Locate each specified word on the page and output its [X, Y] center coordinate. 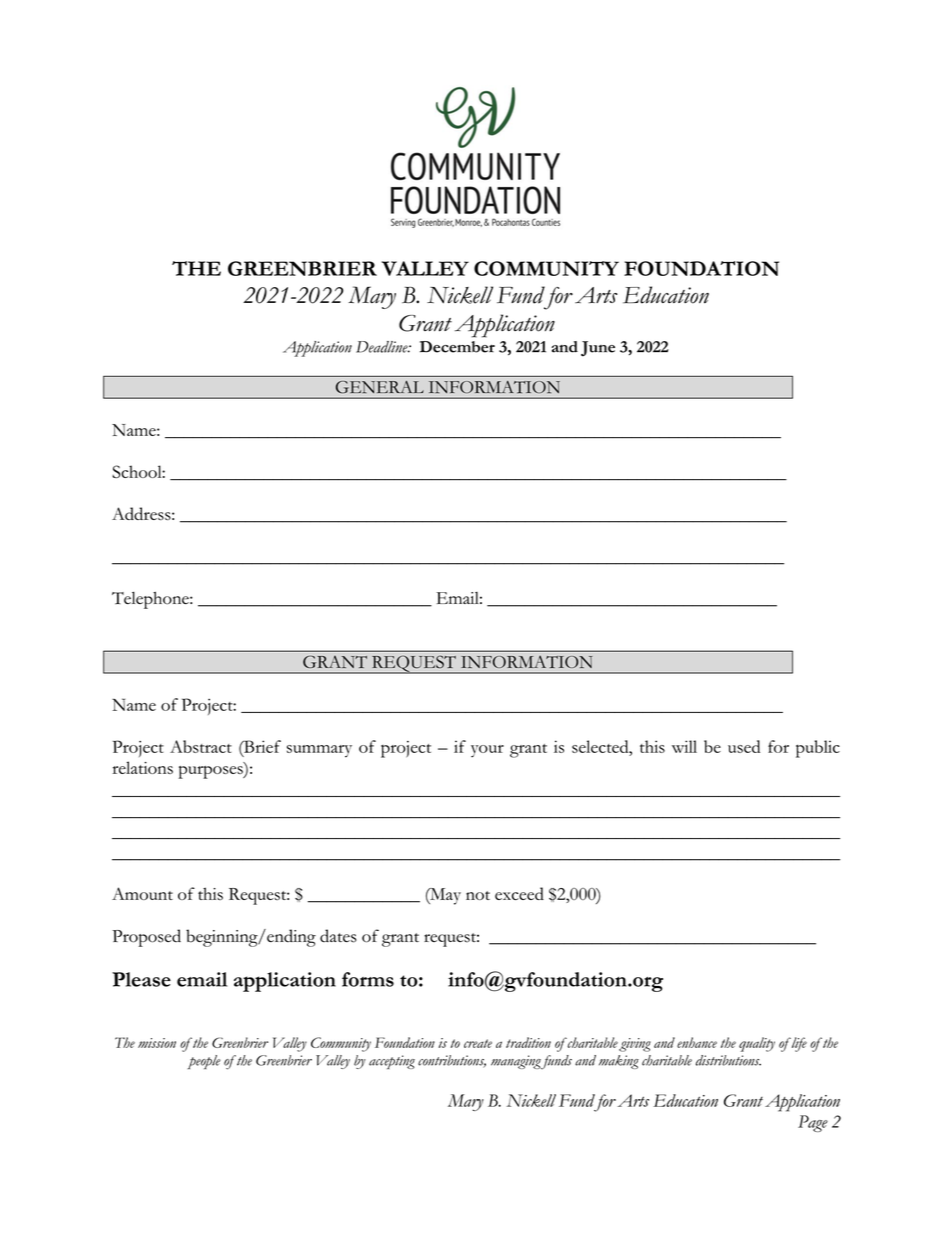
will [684, 746]
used [744, 746]
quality [757, 1044]
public [818, 749]
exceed [519, 893]
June [598, 349]
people [204, 1062]
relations [142, 767]
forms [368, 979]
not [478, 895]
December [457, 347]
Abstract [201, 746]
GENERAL [379, 387]
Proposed [146, 938]
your [487, 751]
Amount [142, 893]
